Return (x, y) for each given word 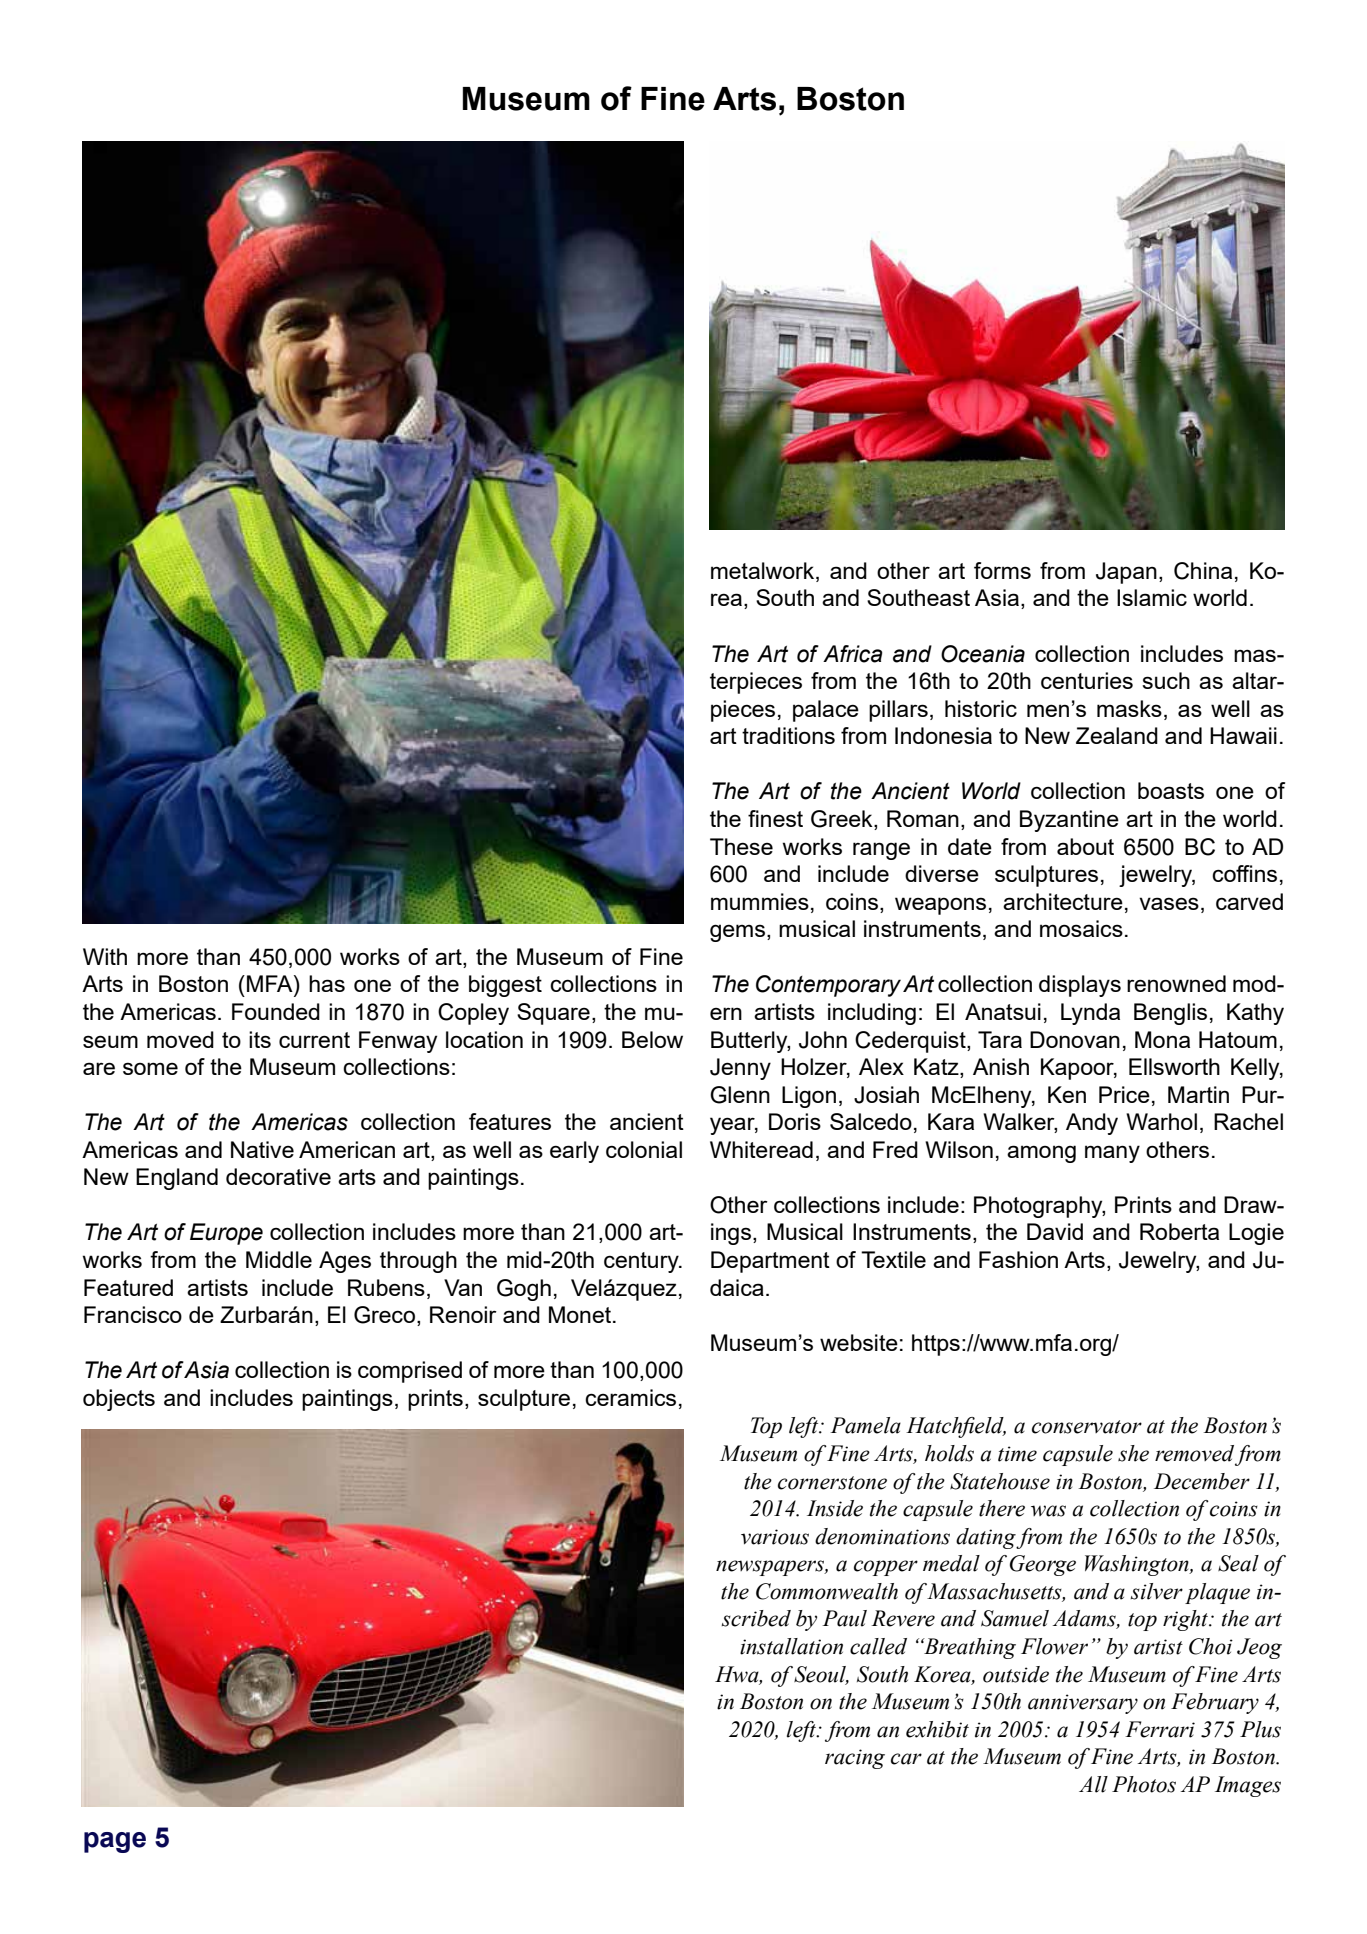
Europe (226, 1234)
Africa (853, 654)
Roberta (1179, 1231)
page (115, 1842)
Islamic (1152, 597)
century (642, 1262)
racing (855, 1759)
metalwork (764, 572)
